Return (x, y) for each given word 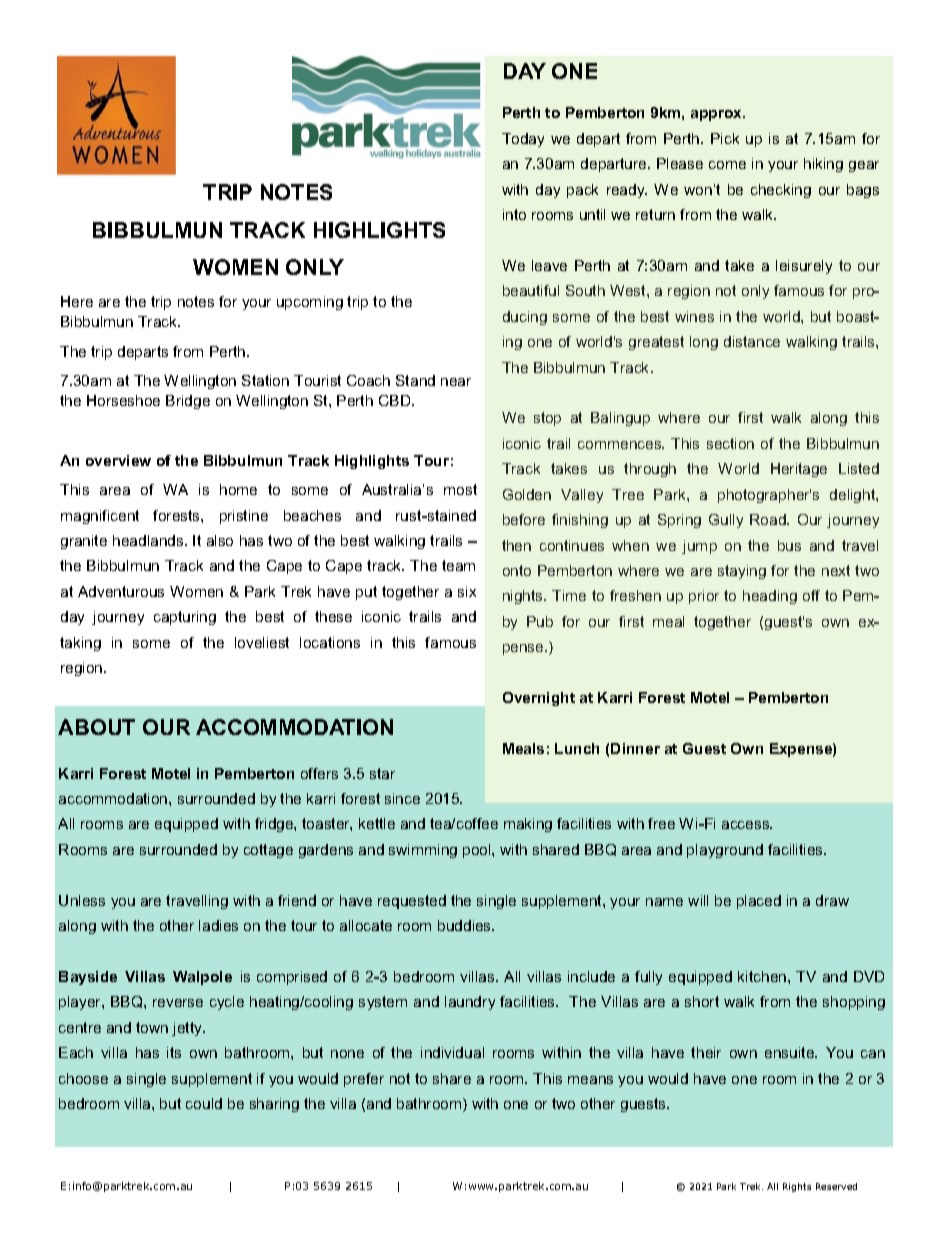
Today (523, 140)
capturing (185, 618)
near (456, 382)
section (730, 443)
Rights (797, 1187)
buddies (466, 925)
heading (770, 597)
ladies (218, 925)
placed (759, 902)
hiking (823, 165)
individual (452, 1052)
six (467, 591)
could (204, 1103)
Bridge (188, 402)
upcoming (310, 303)
